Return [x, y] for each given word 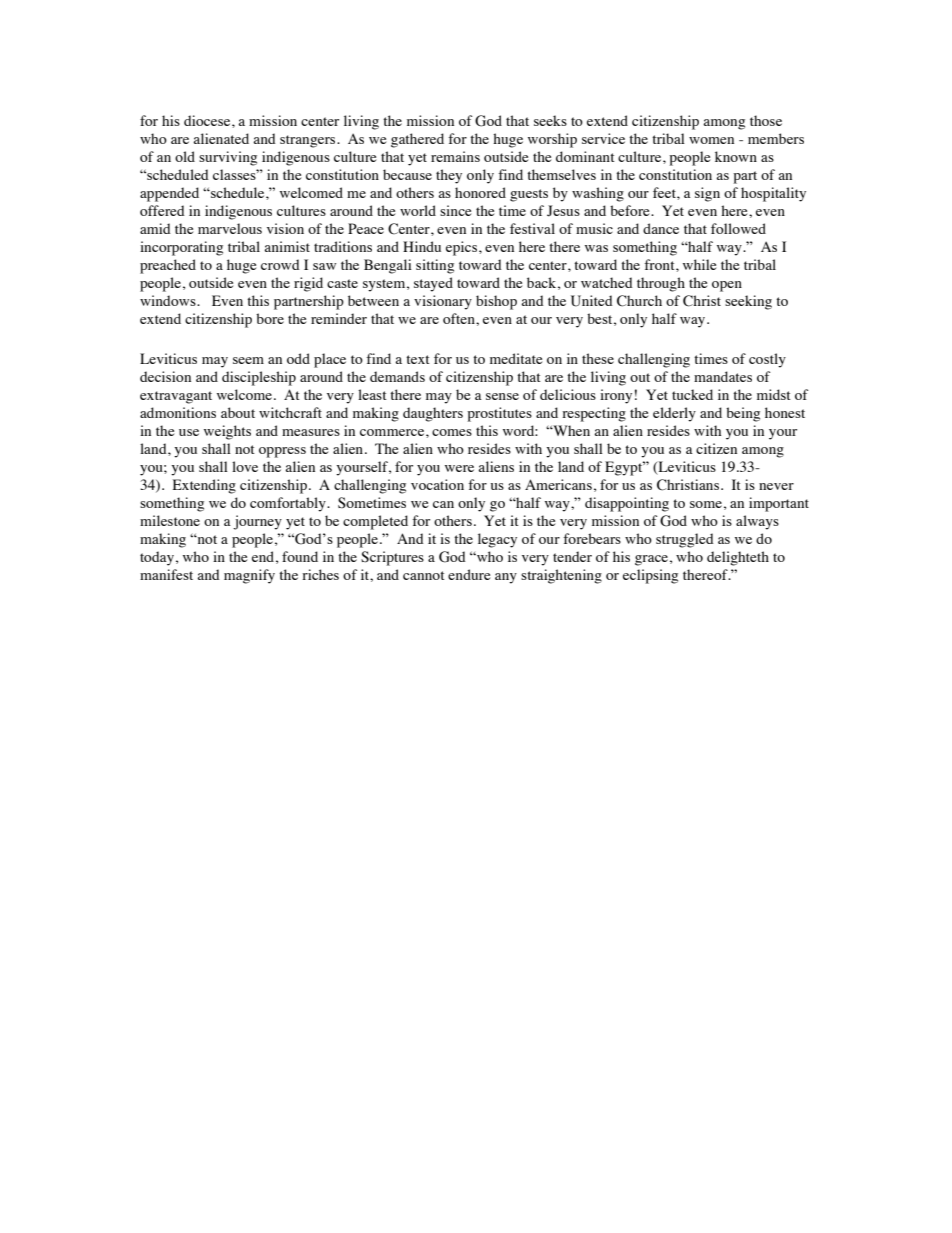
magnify [249, 576]
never [776, 486]
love [245, 466]
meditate [516, 358]
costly [767, 360]
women [711, 140]
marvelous [230, 228]
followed [738, 228]
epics [463, 248]
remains [455, 156]
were [459, 468]
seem [248, 360]
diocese [208, 120]
